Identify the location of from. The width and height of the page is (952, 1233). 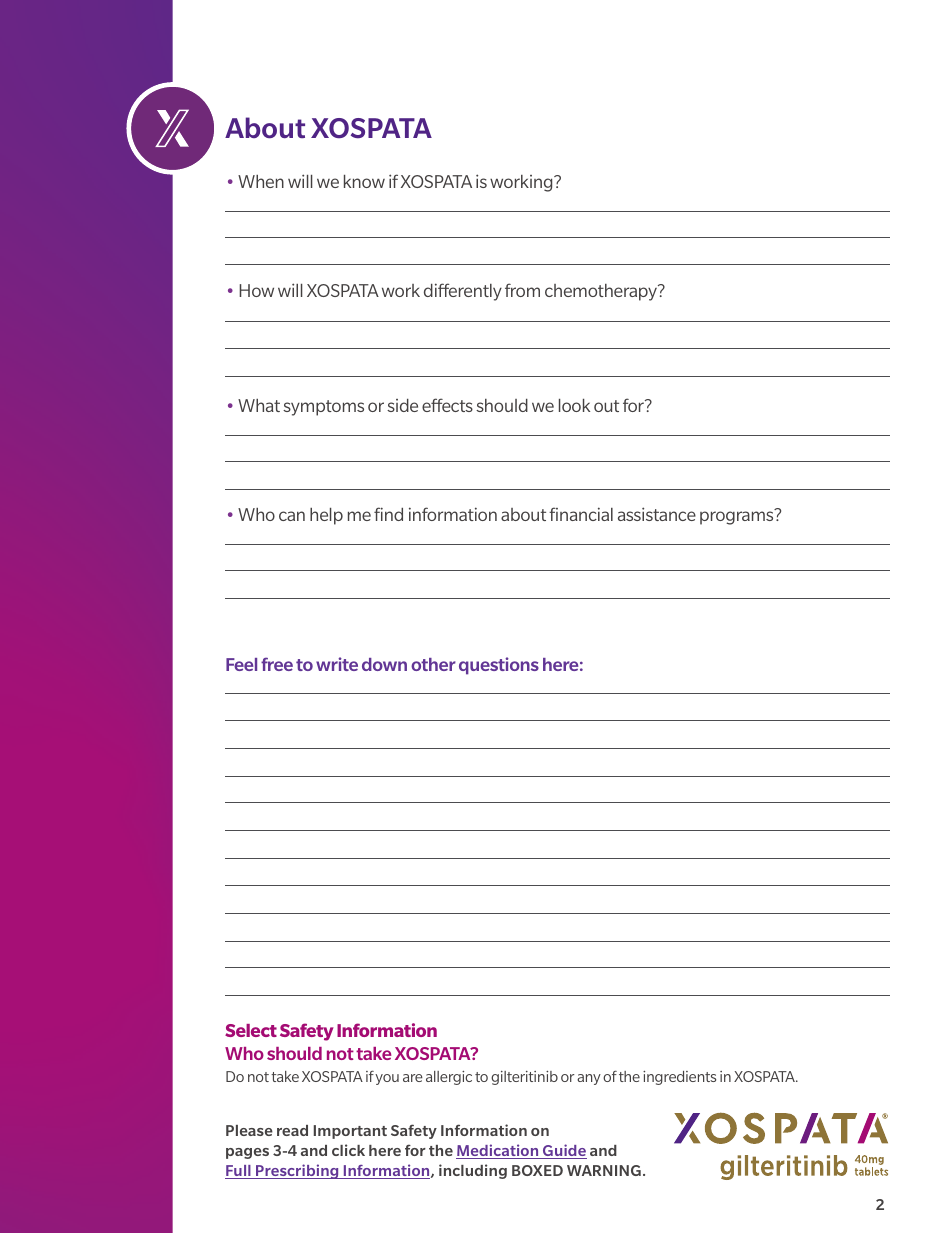
(522, 290).
